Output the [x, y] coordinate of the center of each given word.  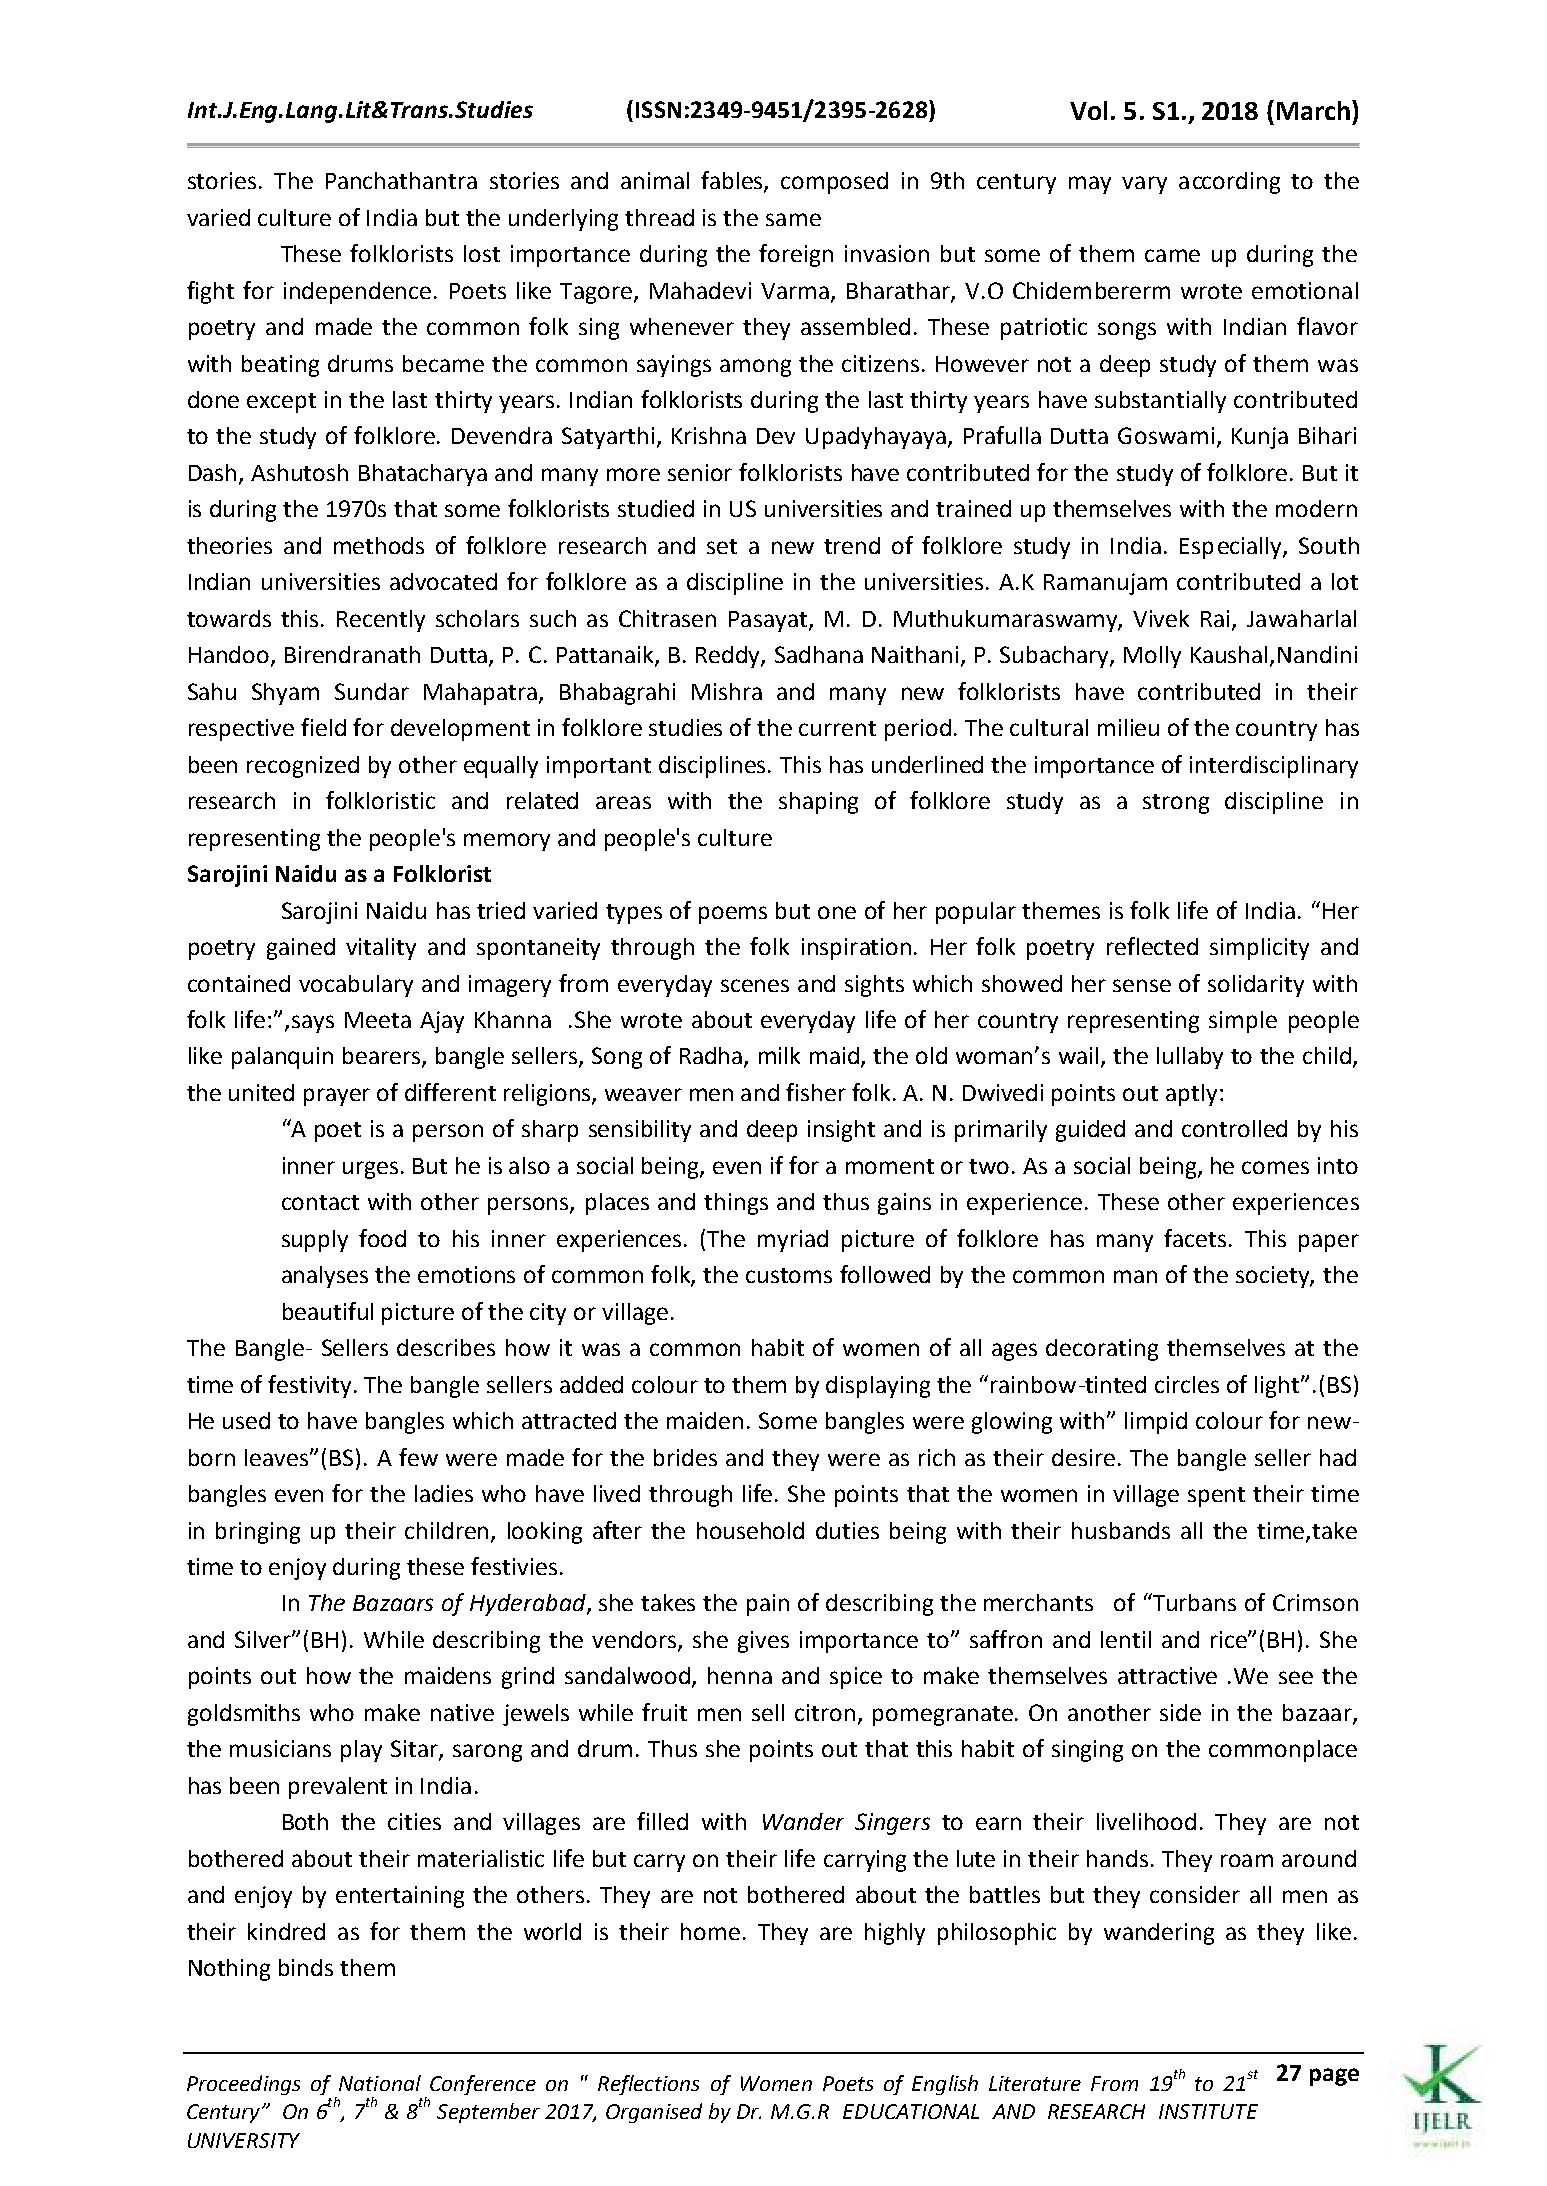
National [380, 2083]
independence [357, 293]
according [1229, 183]
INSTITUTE [1208, 2111]
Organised [654, 2113]
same [793, 219]
